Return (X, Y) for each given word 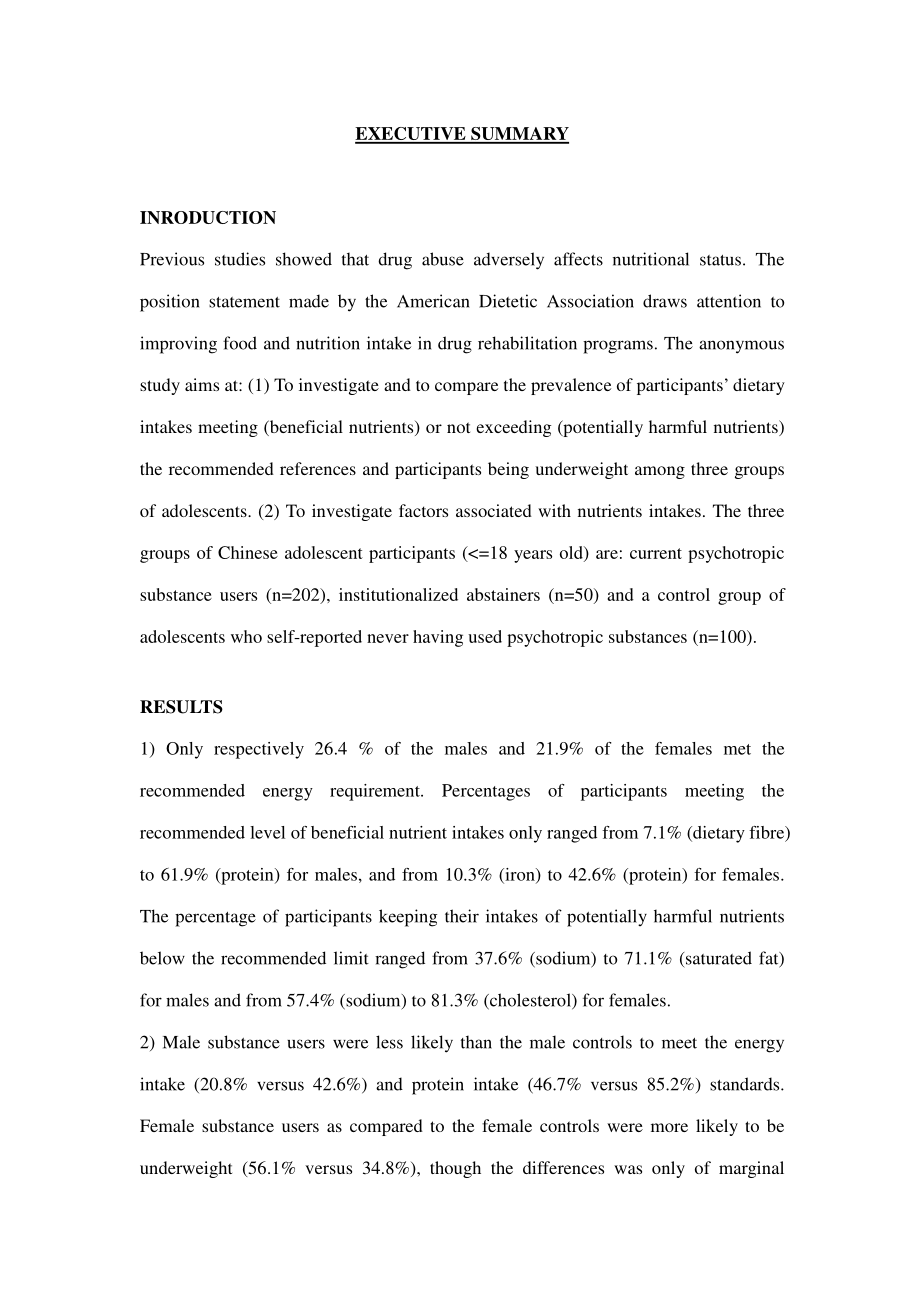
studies (240, 259)
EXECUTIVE (411, 135)
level (267, 832)
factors (423, 510)
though (455, 1169)
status (720, 260)
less (389, 1042)
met (737, 749)
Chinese (248, 552)
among (660, 472)
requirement (376, 792)
